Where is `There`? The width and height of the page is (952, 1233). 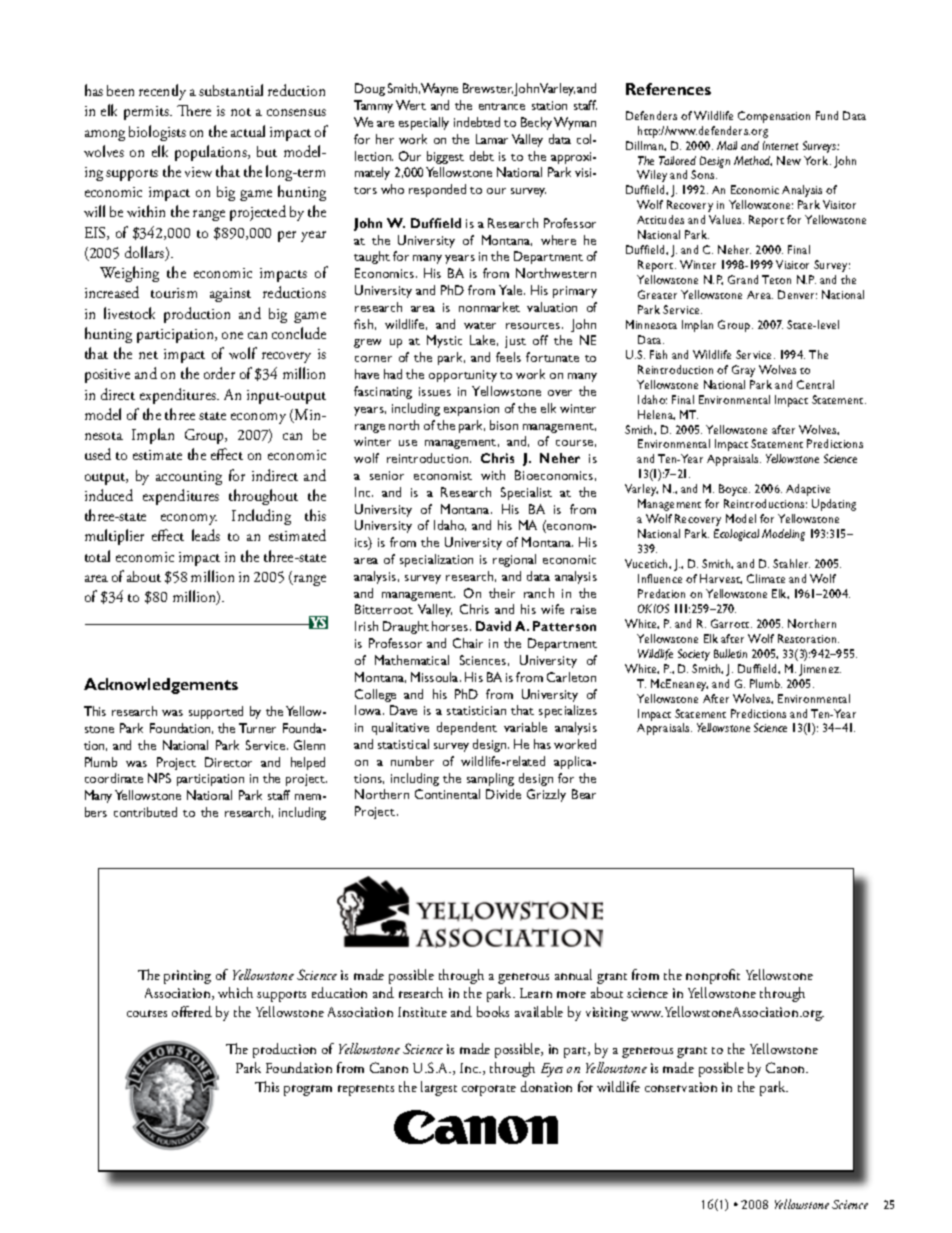 There is located at coordinates (194, 110).
